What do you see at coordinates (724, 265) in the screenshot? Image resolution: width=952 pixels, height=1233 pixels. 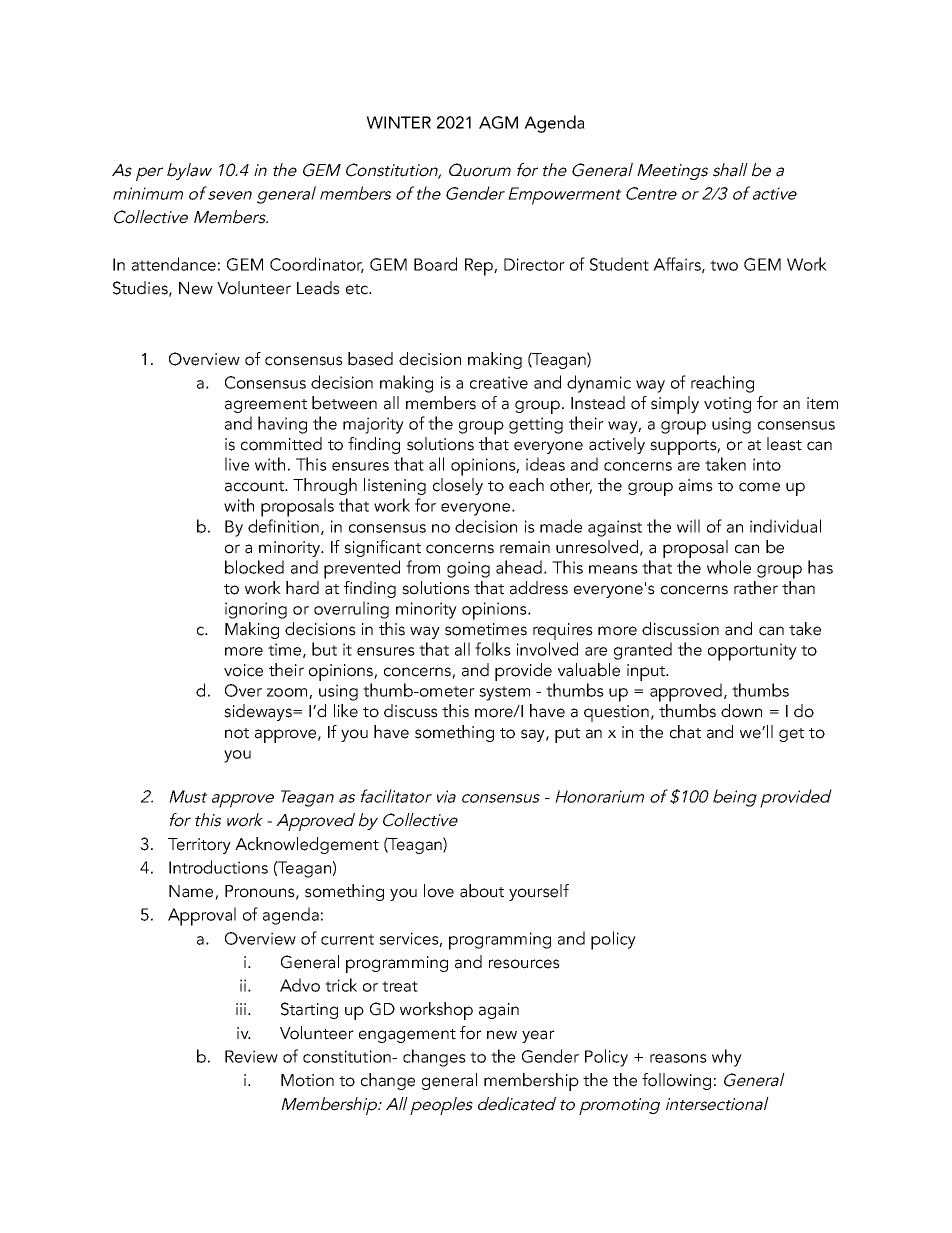 I see `two` at bounding box center [724, 265].
